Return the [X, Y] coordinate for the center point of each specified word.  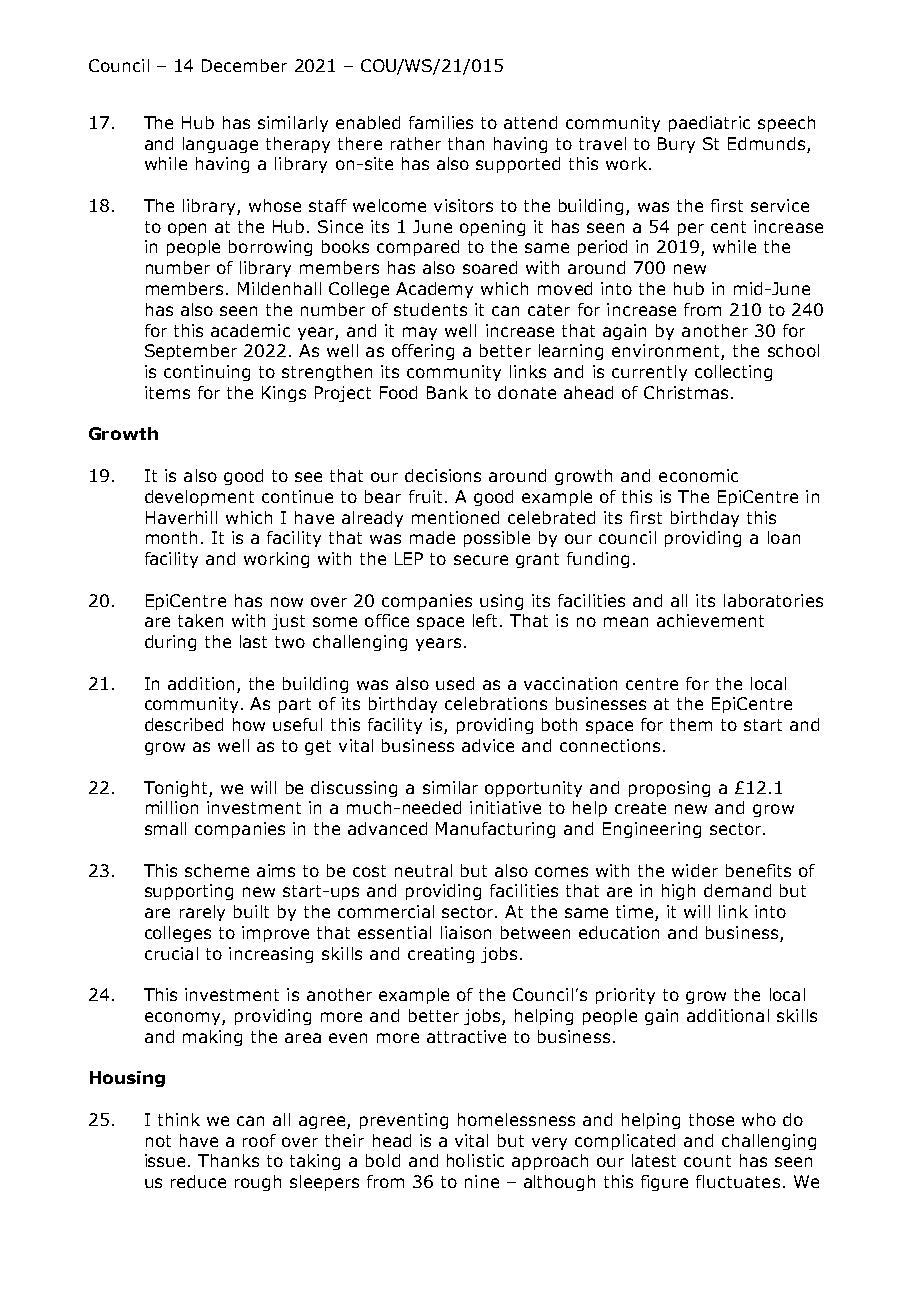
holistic [475, 1160]
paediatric [709, 124]
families [441, 122]
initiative [505, 807]
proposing [669, 789]
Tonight [177, 789]
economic [698, 475]
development [199, 498]
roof [259, 1140]
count [707, 1161]
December [244, 65]
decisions [443, 475]
